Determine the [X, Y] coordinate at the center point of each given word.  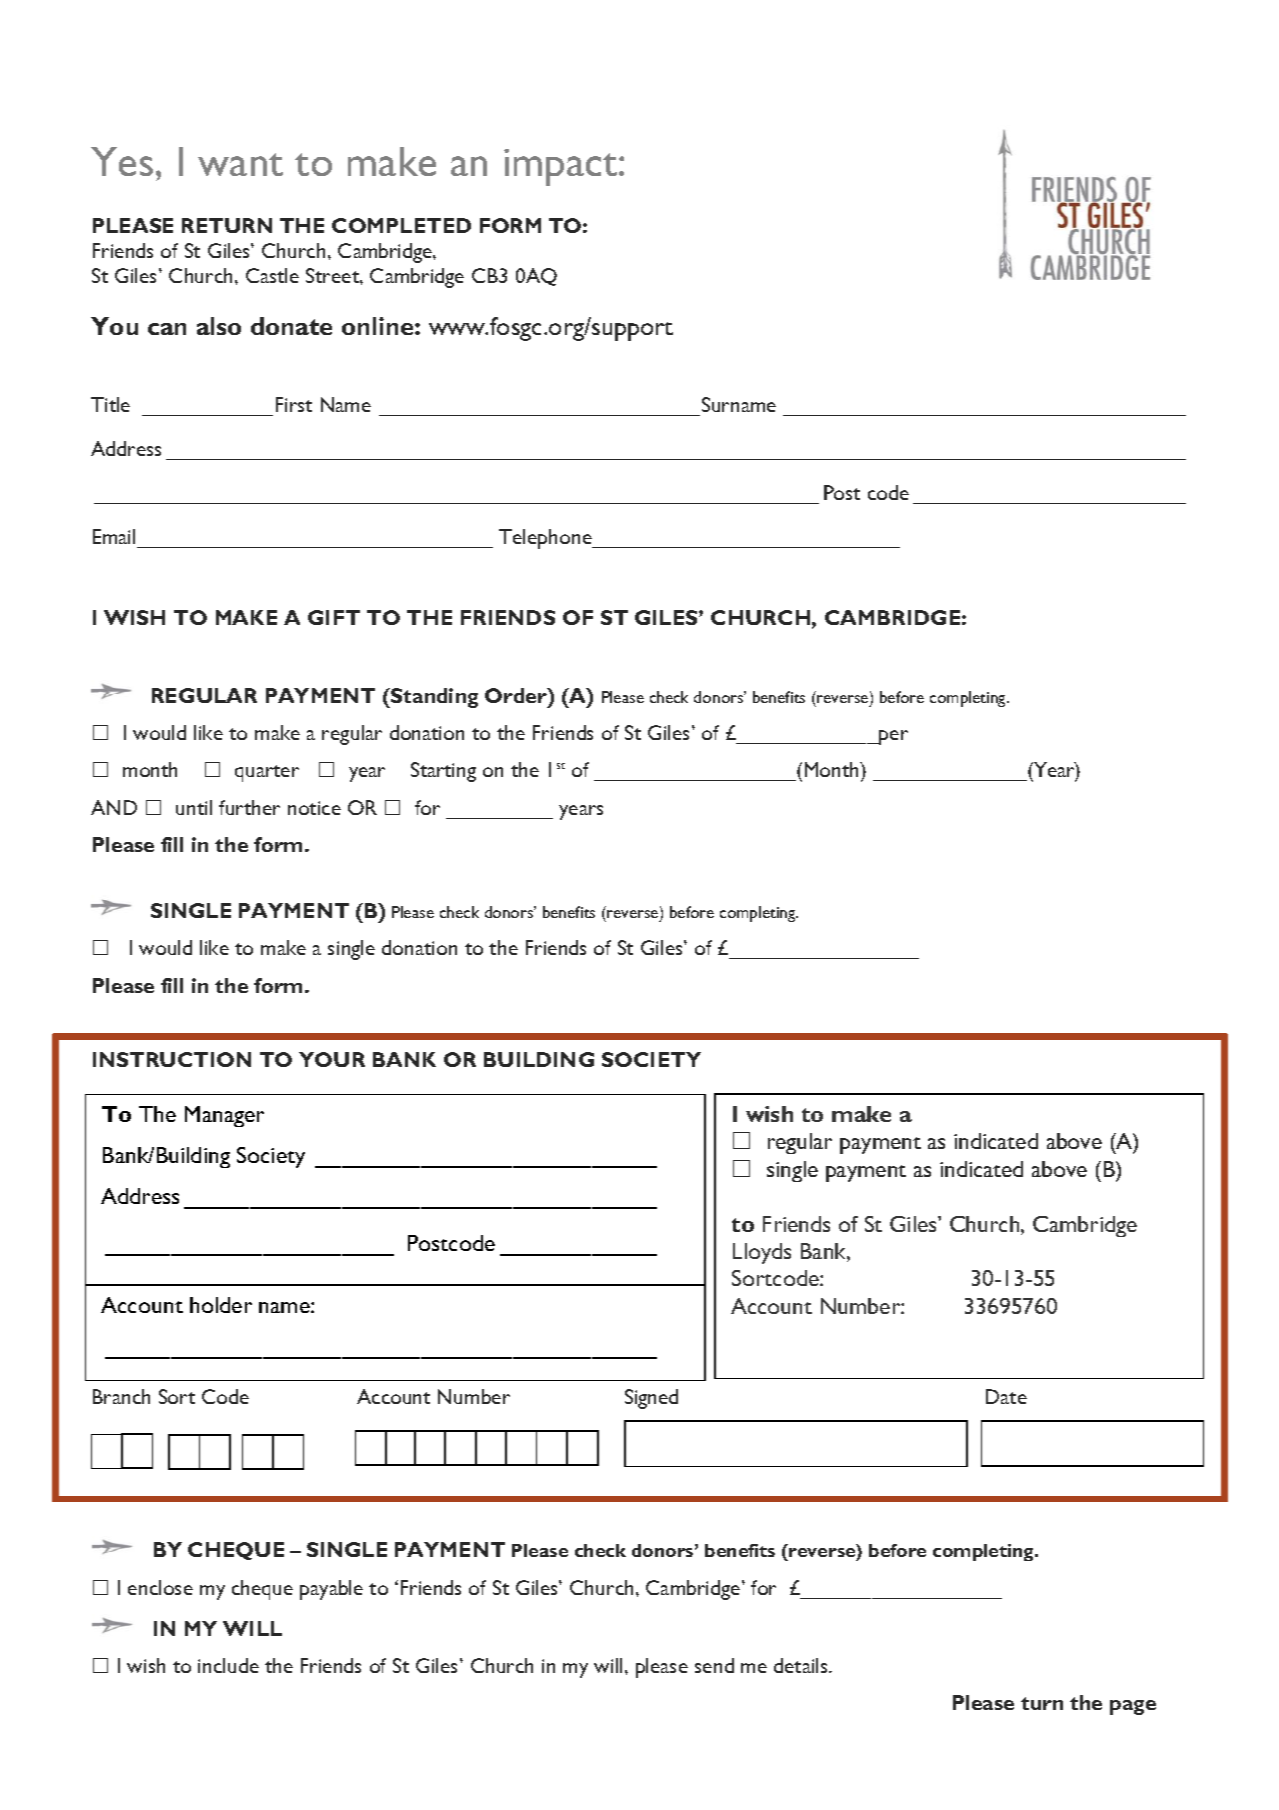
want [240, 164]
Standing [433, 698]
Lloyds [762, 1253]
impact [562, 167]
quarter [267, 773]
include [228, 1665]
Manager [224, 1116]
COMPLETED [401, 225]
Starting [443, 772]
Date [1006, 1396]
